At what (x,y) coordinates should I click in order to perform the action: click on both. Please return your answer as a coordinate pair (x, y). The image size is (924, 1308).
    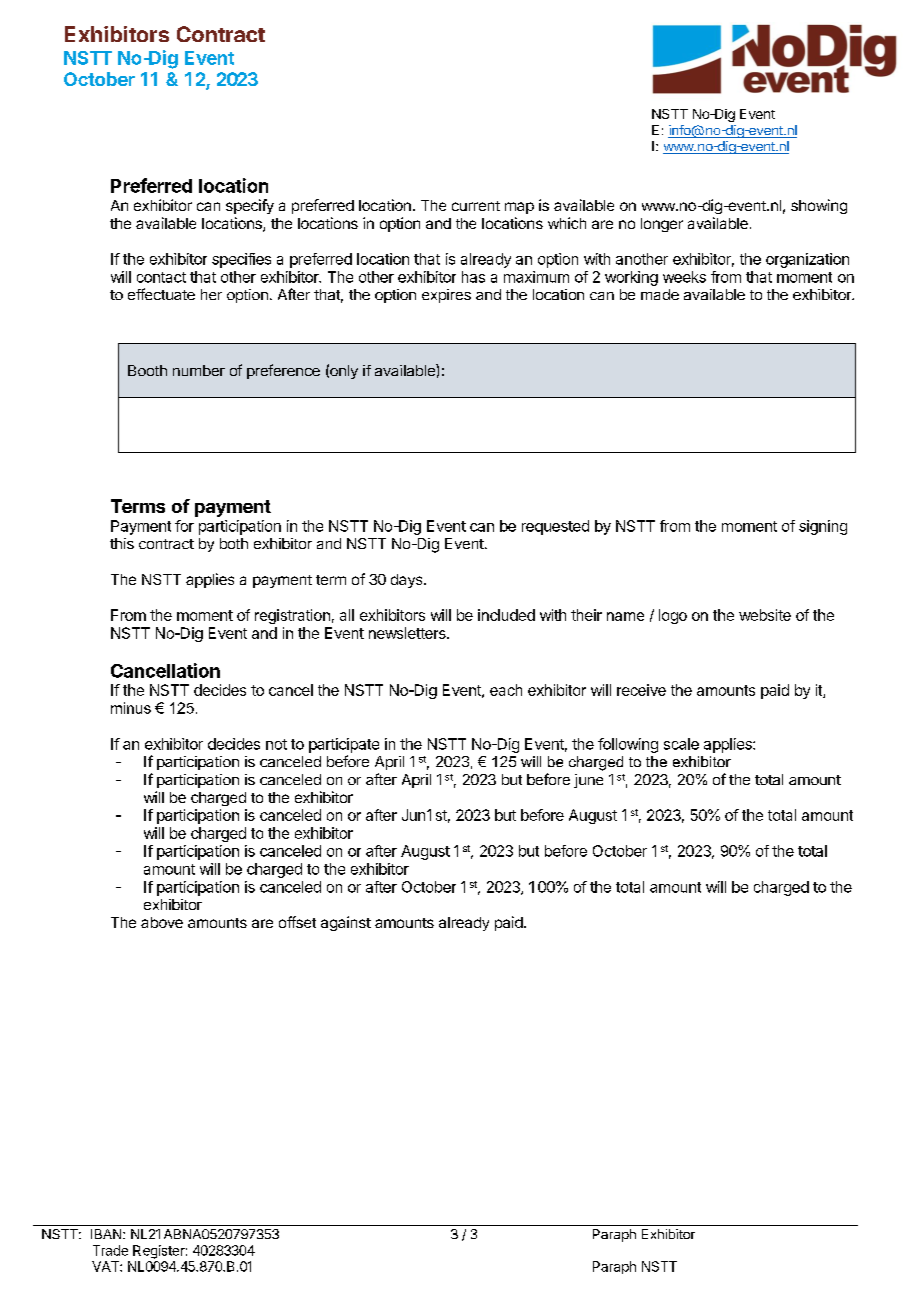
    Looking at the image, I should click on (234, 543).
